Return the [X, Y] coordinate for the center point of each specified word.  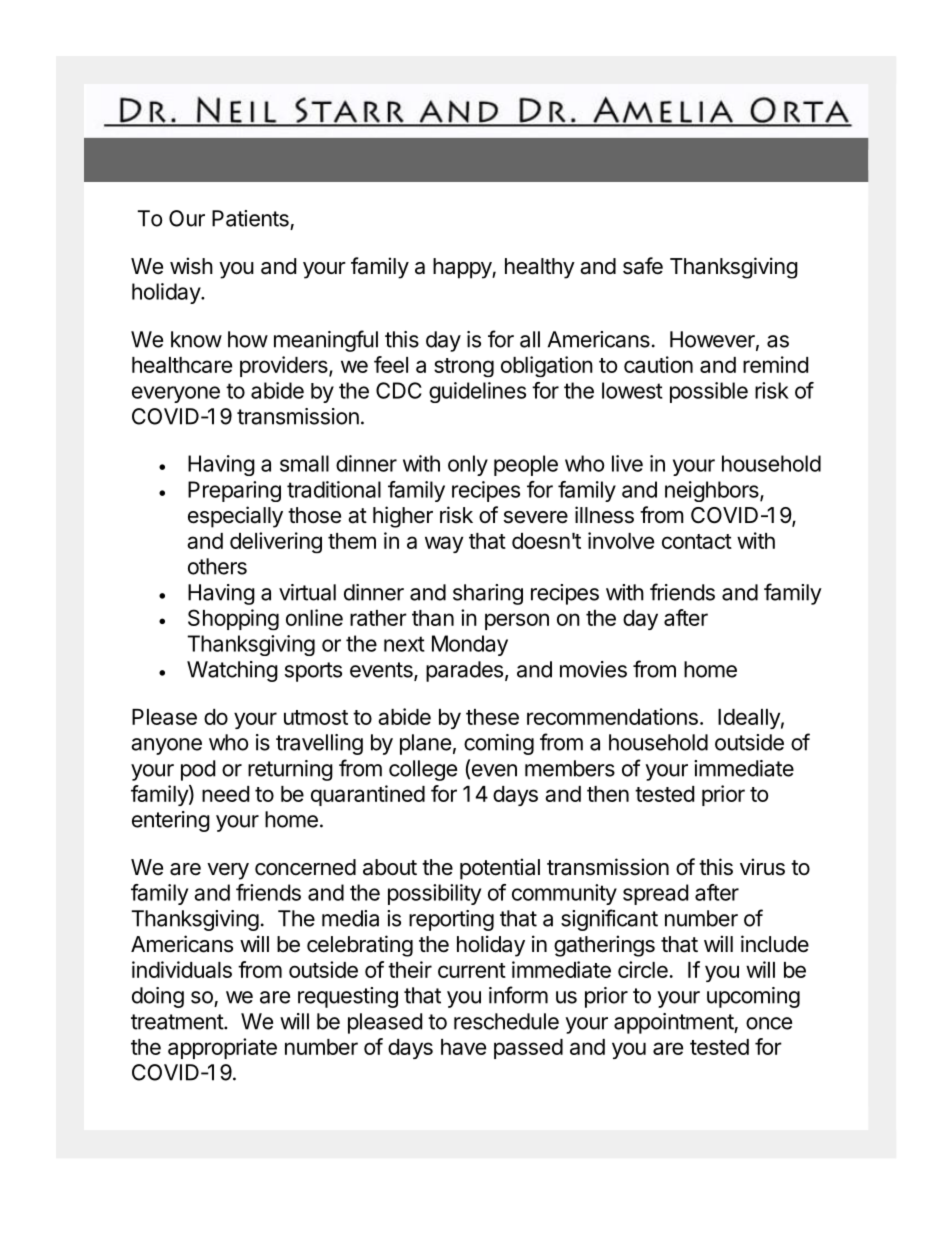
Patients [250, 218]
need [225, 794]
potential [500, 869]
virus [762, 867]
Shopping [233, 619]
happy [463, 268]
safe [643, 266]
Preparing [234, 491]
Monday [470, 645]
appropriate [222, 1048]
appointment [674, 1023]
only [468, 465]
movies [593, 669]
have [463, 1047]
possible [709, 392]
